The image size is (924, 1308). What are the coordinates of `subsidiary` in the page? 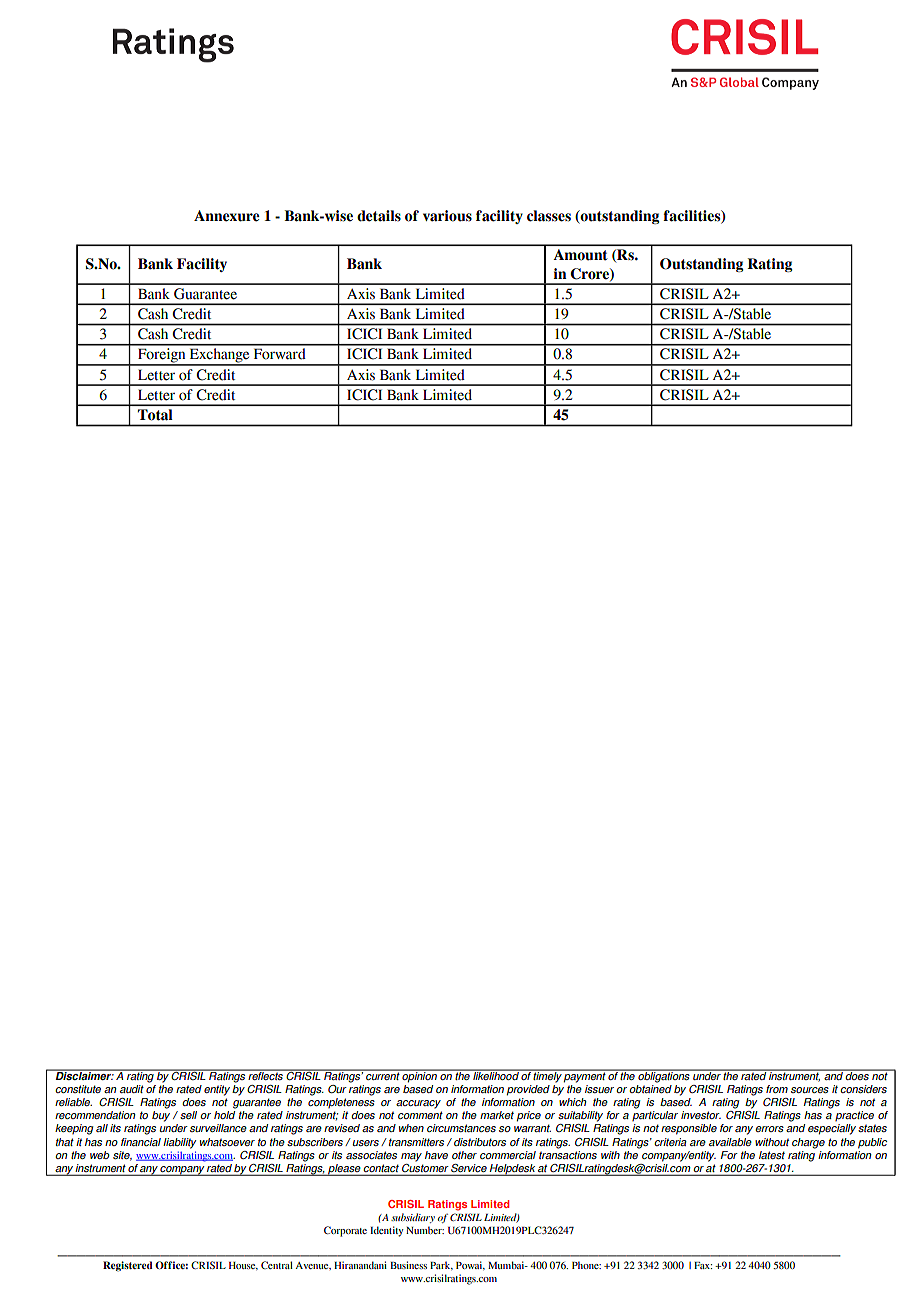 It's located at (413, 1218).
